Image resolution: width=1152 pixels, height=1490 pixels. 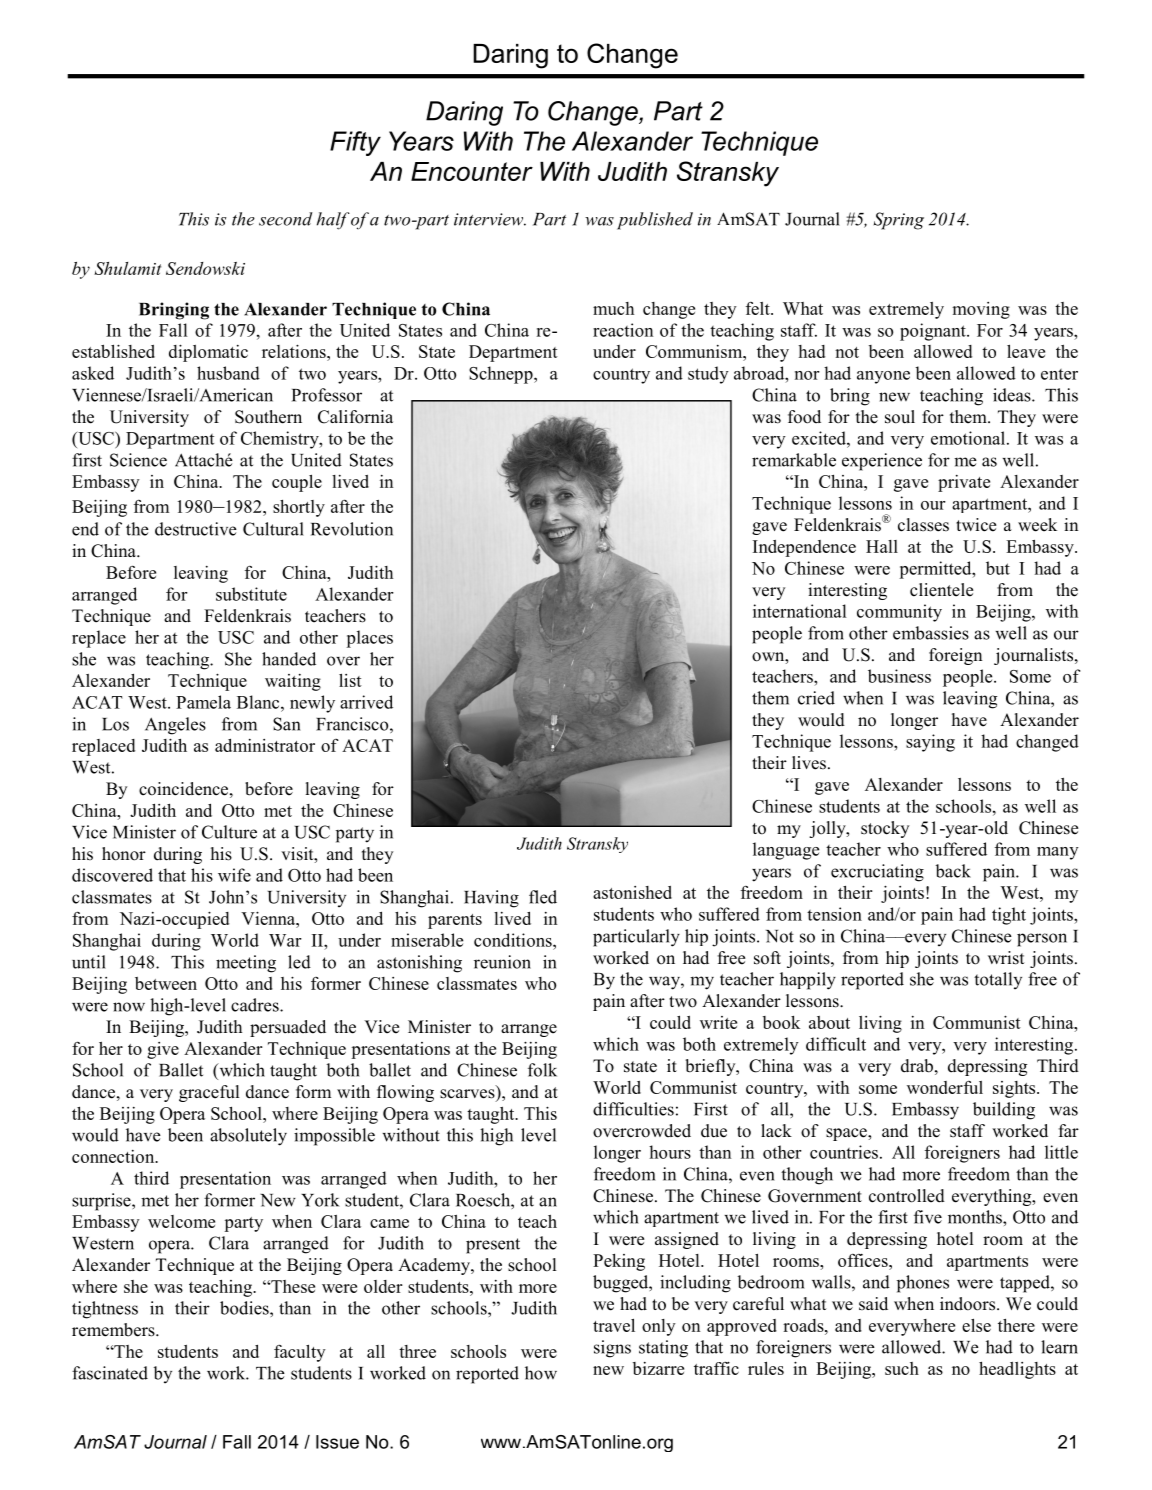 I want to click on astonished, so click(x=632, y=892).
